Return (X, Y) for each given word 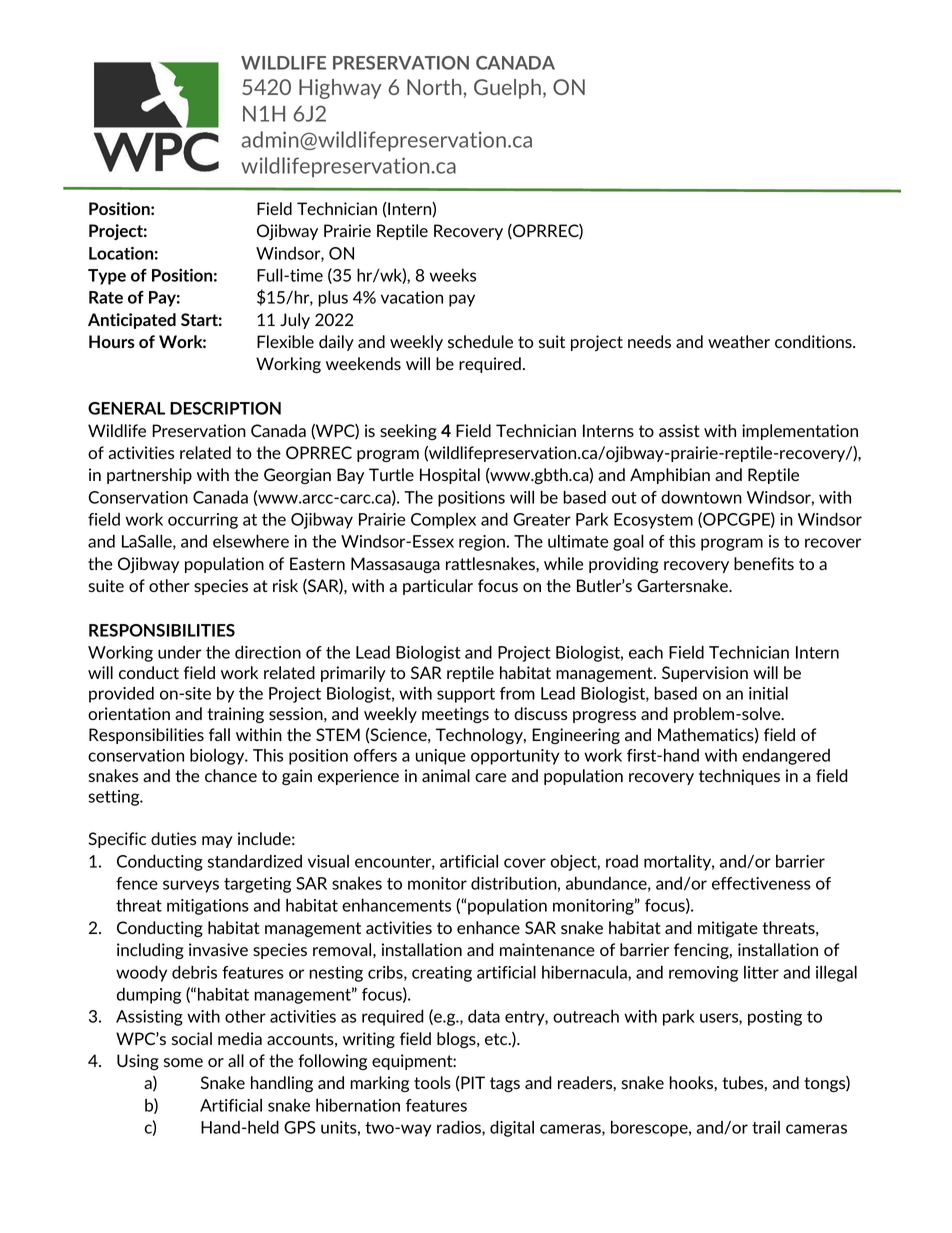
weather (739, 341)
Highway (340, 89)
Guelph (509, 89)
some (183, 1062)
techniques (739, 777)
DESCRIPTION (225, 408)
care (490, 777)
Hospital (450, 476)
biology (218, 756)
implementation (800, 432)
